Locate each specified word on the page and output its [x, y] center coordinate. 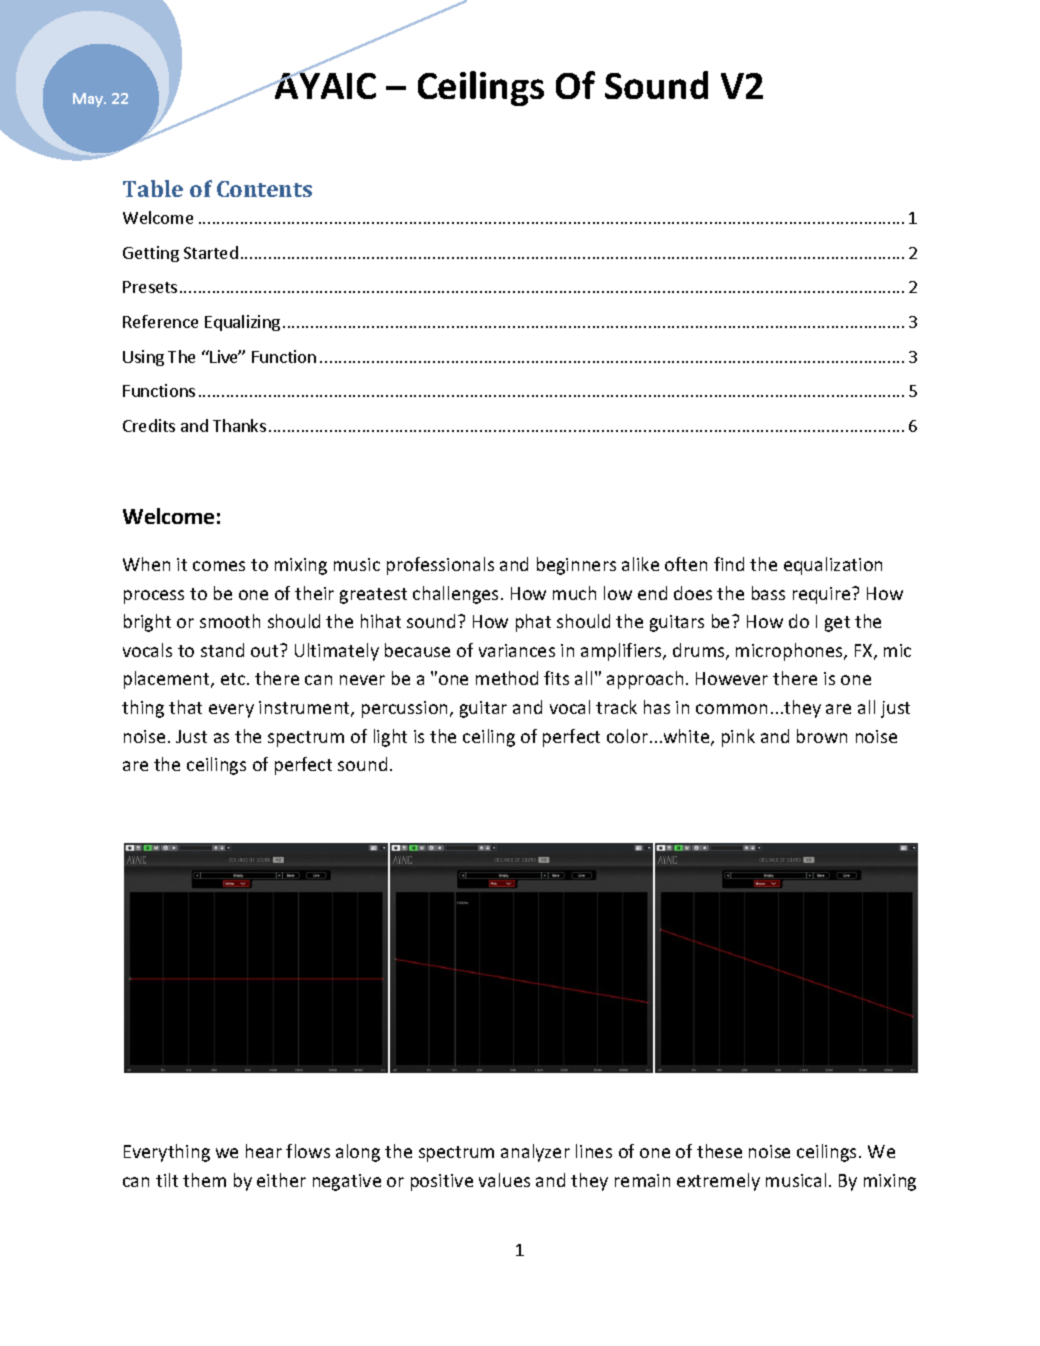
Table [153, 188]
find [729, 564]
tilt [167, 1180]
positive [442, 1182]
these [719, 1151]
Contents [264, 189]
